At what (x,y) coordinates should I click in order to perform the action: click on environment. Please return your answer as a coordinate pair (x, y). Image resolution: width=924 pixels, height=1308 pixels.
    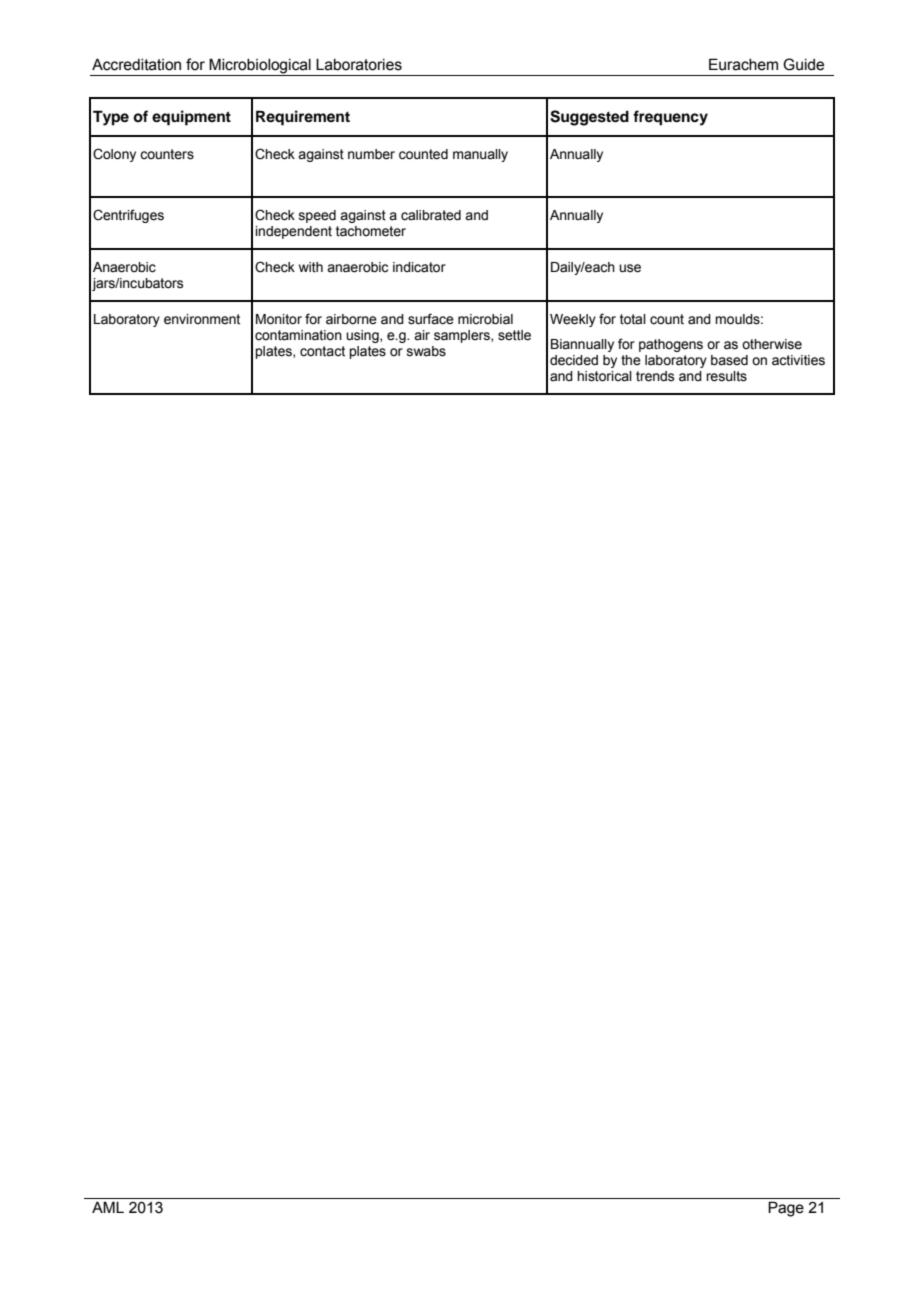
    Looking at the image, I should click on (202, 319).
